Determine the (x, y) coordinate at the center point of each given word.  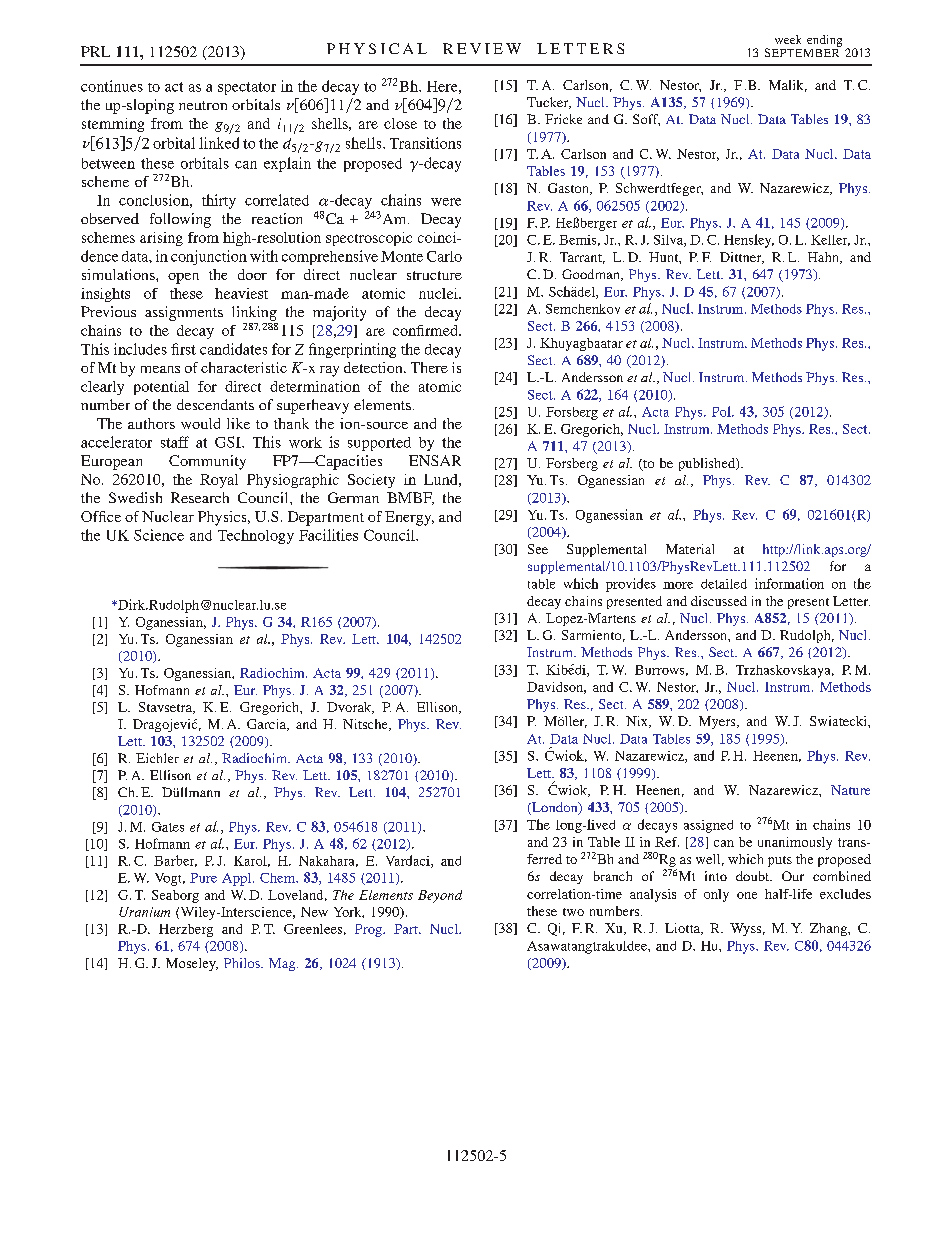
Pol (722, 411)
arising (161, 239)
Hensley (749, 241)
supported (379, 444)
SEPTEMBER (803, 51)
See (538, 549)
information (789, 583)
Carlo (444, 256)
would (200, 423)
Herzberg (186, 930)
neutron (203, 105)
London (555, 808)
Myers (718, 722)
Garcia (268, 725)
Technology (256, 536)
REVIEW (482, 48)
